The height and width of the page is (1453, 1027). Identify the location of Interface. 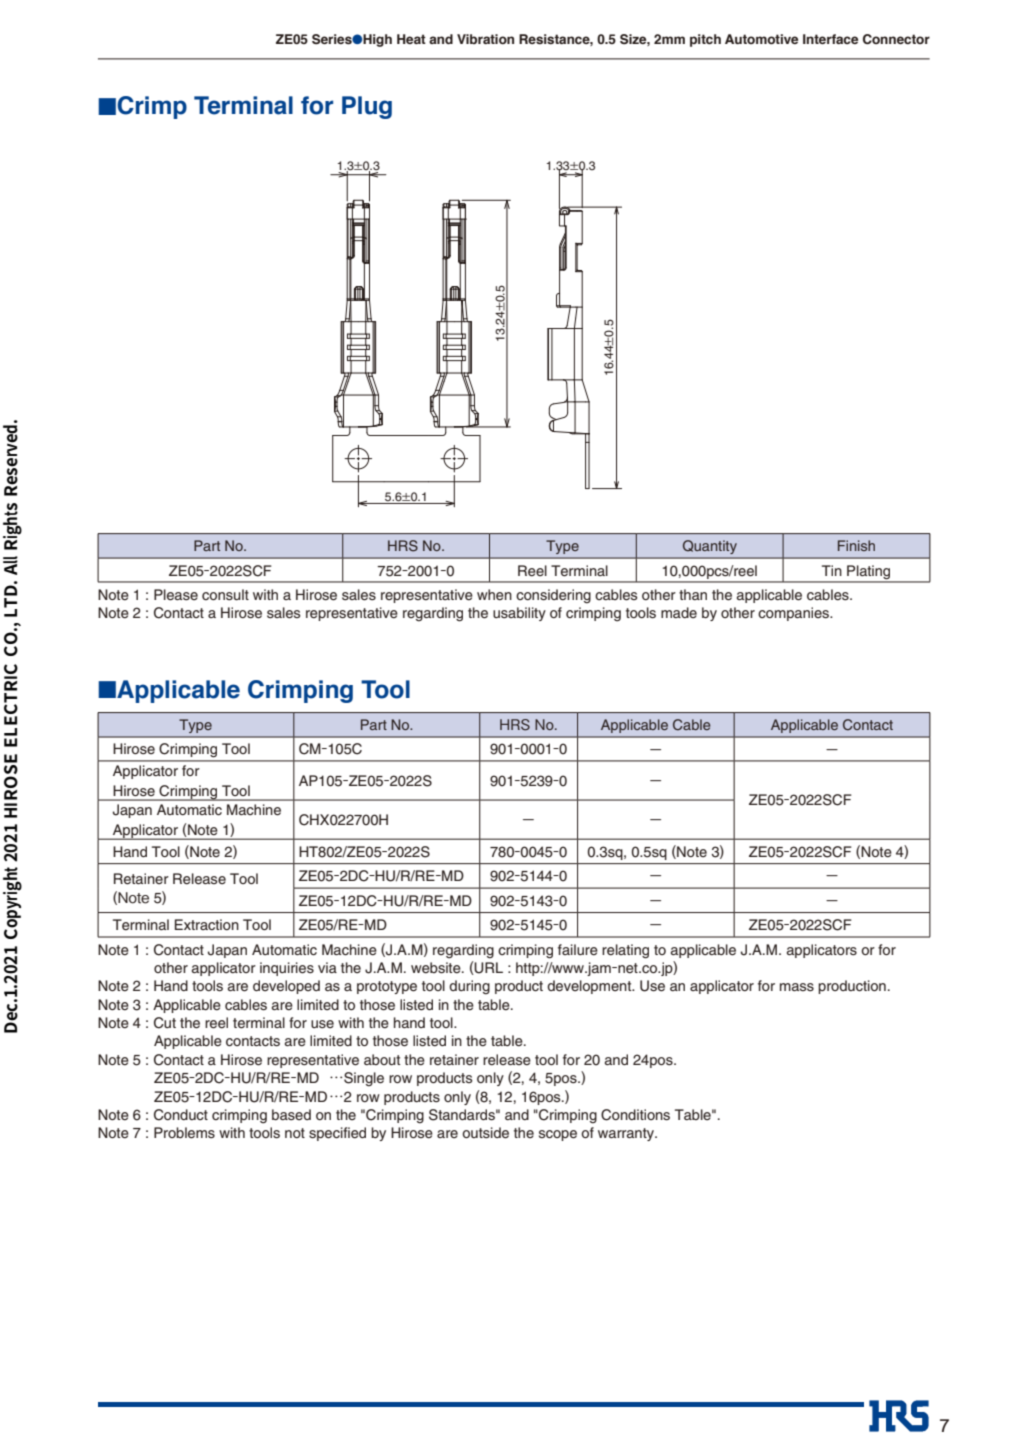
(830, 39).
